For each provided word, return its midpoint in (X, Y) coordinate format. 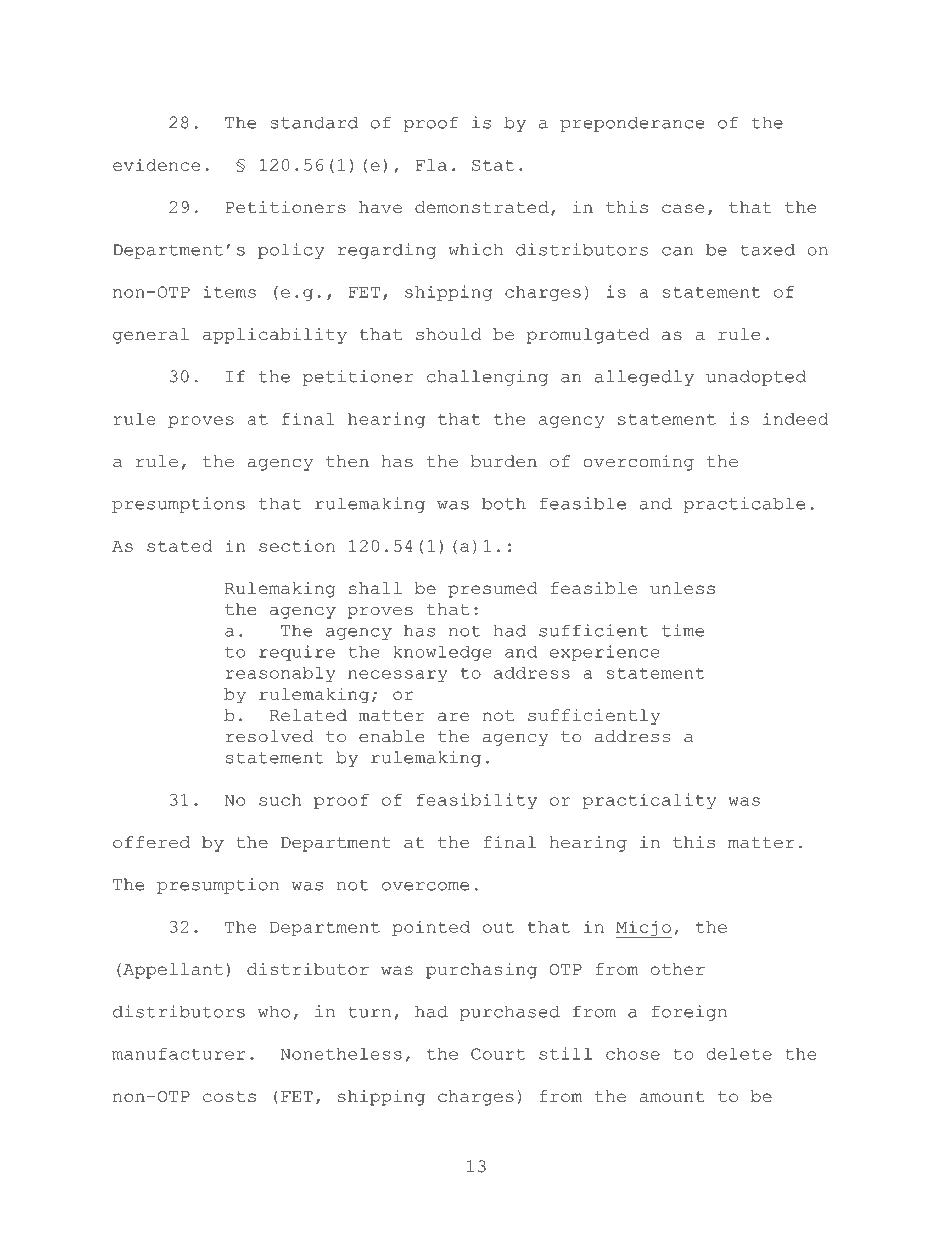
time (683, 630)
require (297, 653)
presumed (492, 590)
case (683, 208)
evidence (156, 165)
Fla (431, 165)
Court (498, 1054)
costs (229, 1096)
